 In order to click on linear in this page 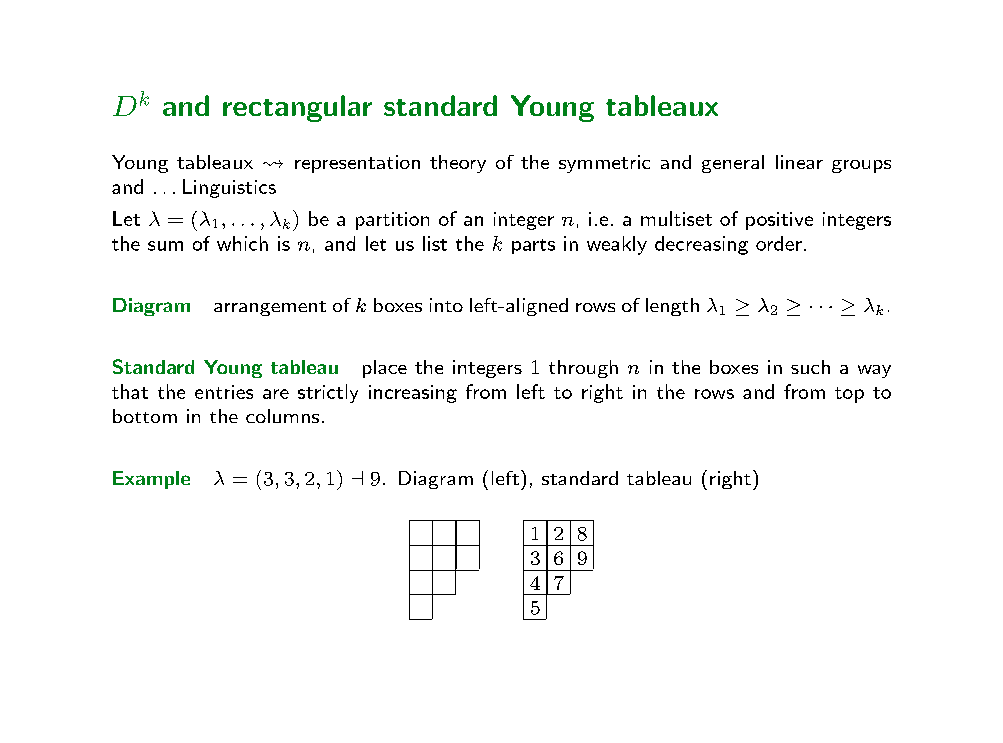, I will do `click(799, 162)`.
